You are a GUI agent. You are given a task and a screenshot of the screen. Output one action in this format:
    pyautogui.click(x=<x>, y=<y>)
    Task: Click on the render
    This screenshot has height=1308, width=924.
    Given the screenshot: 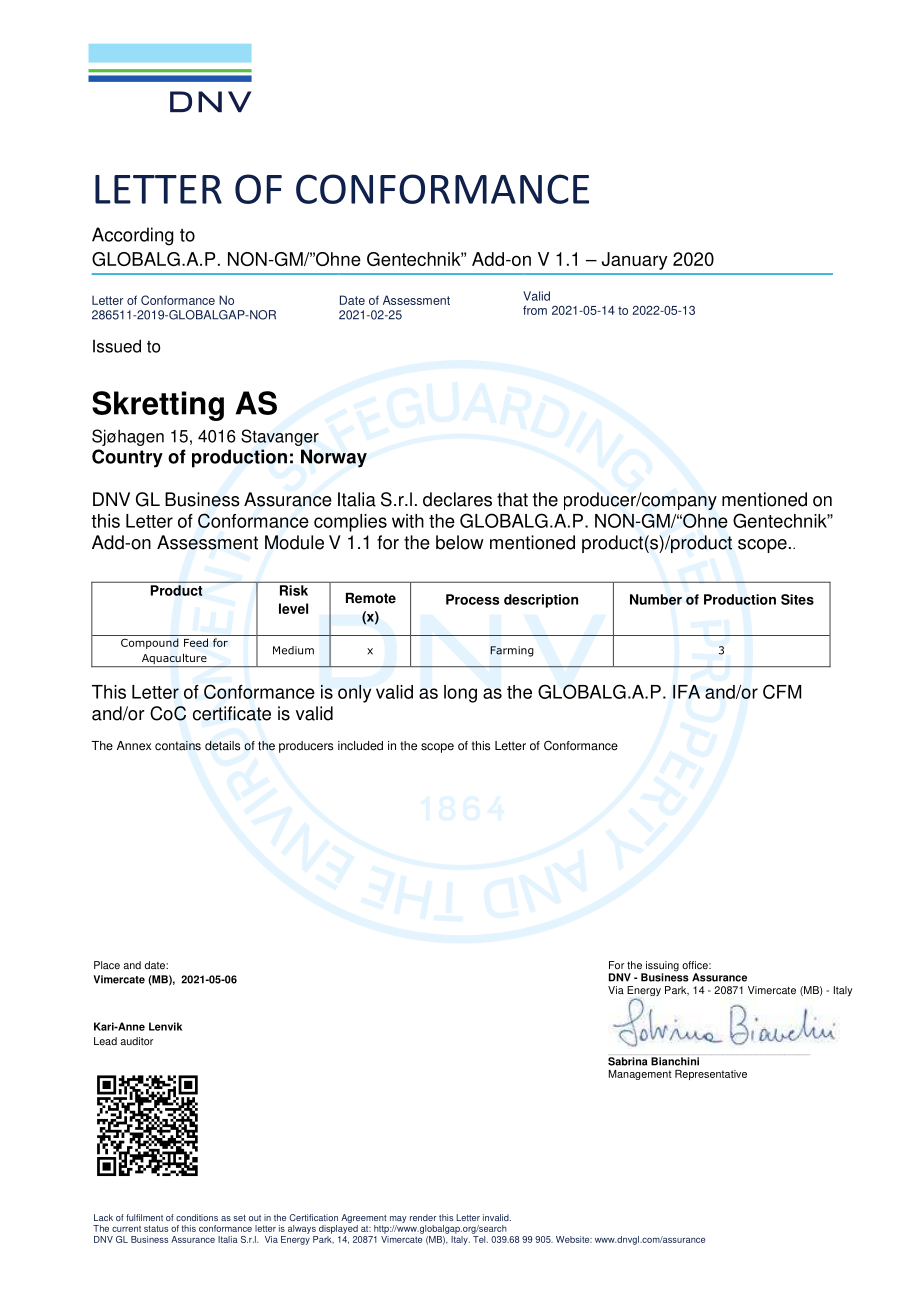 What is the action you would take?
    pyautogui.click(x=423, y=1217)
